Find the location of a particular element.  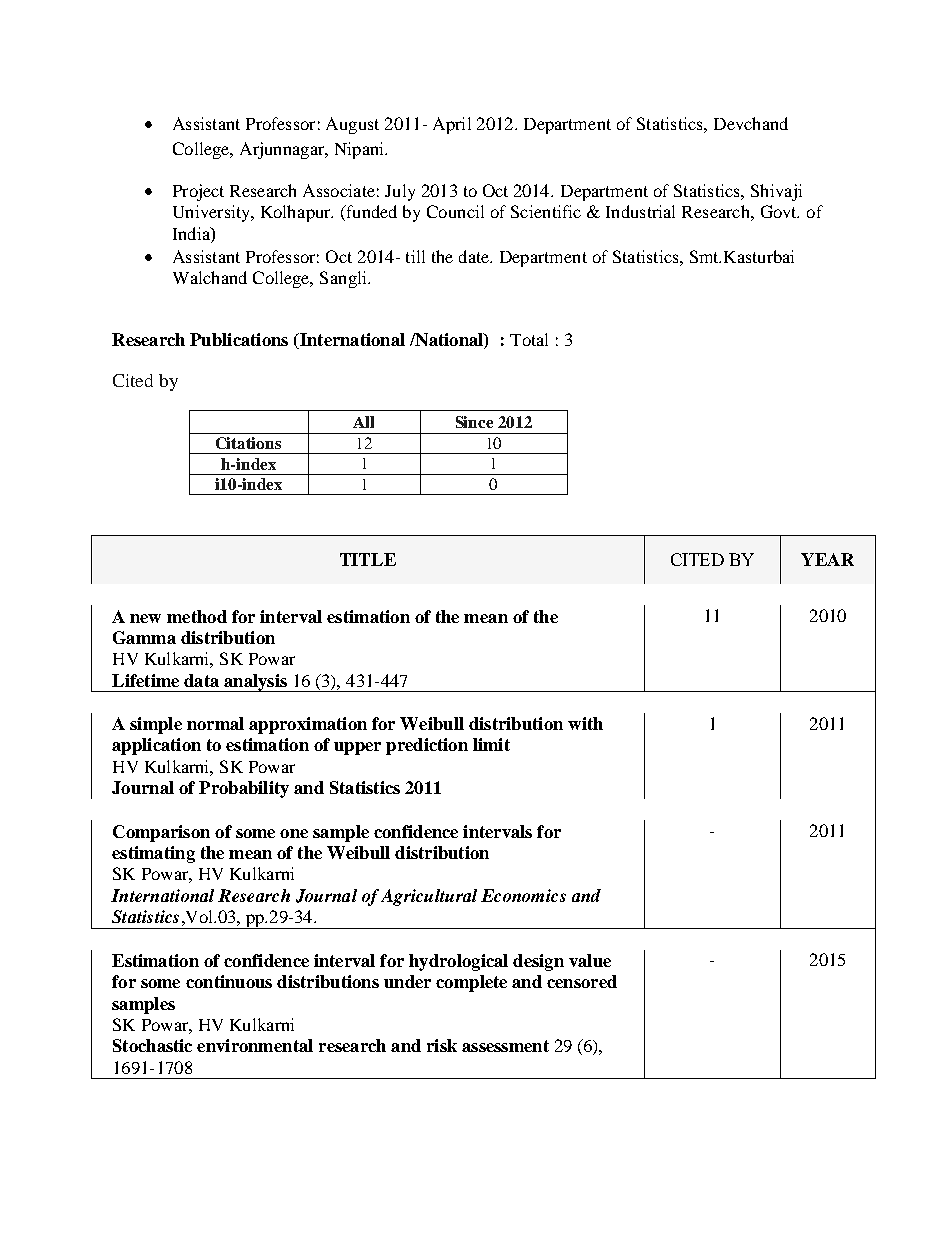

with is located at coordinates (585, 723).
